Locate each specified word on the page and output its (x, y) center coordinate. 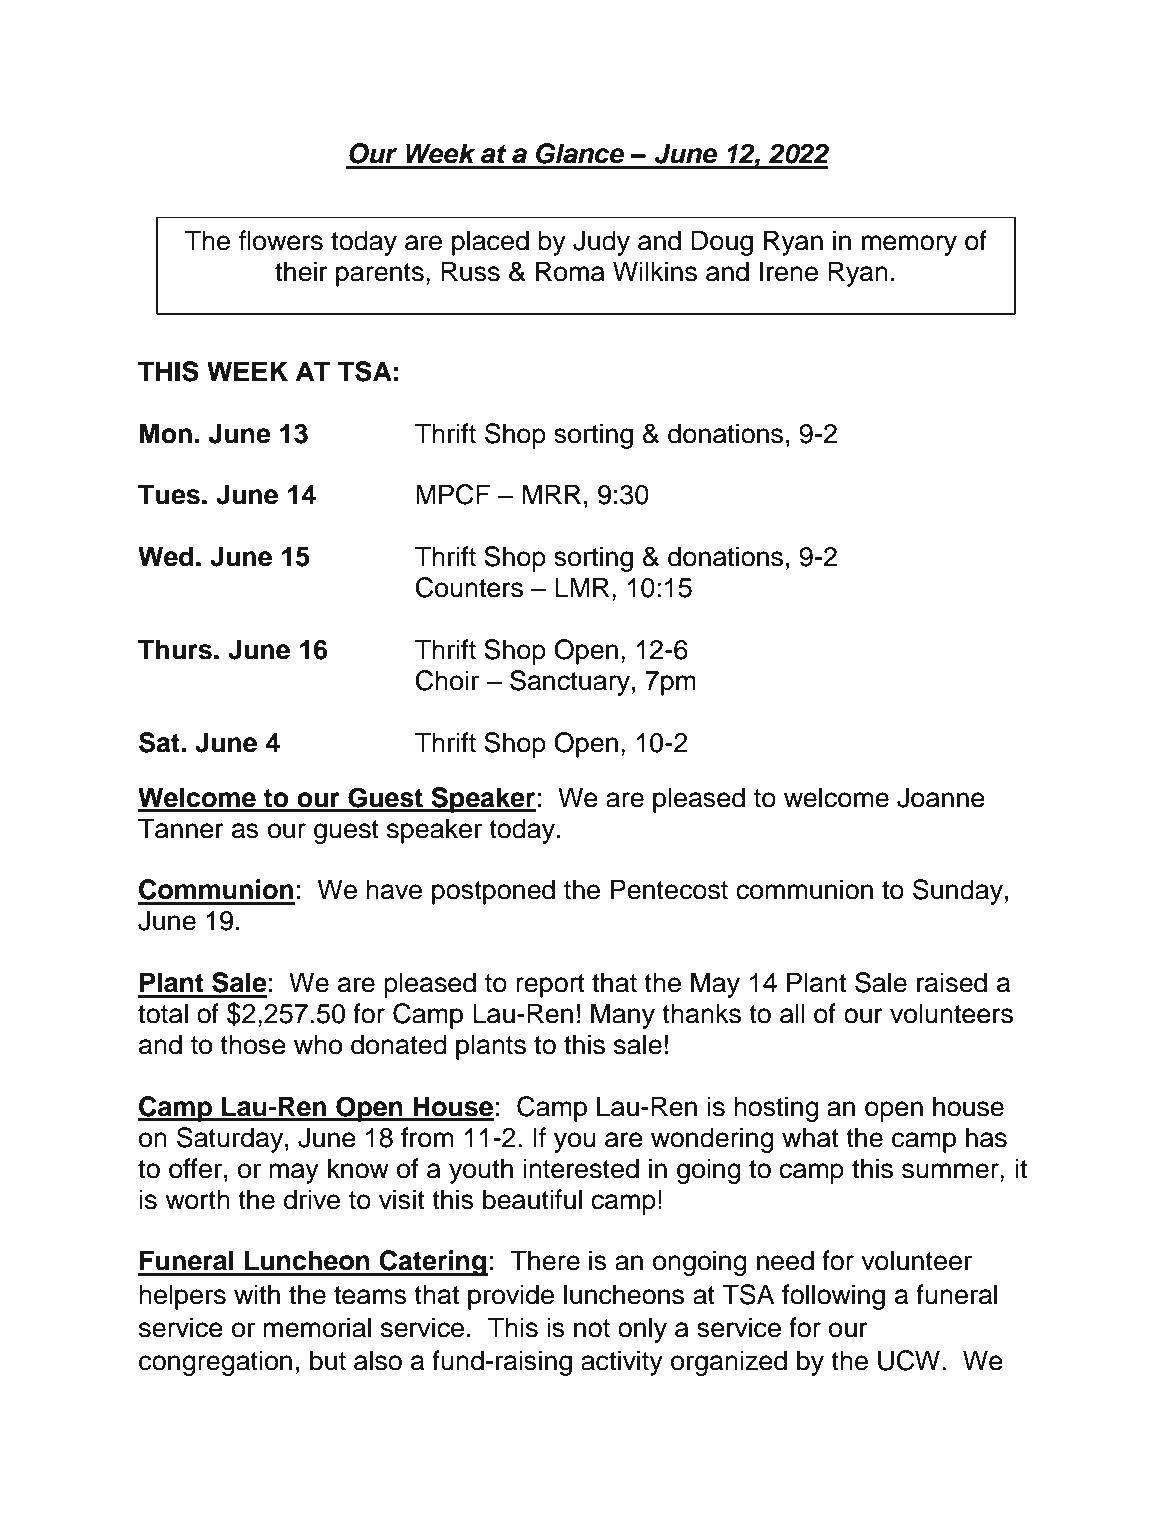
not (592, 1328)
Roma (570, 271)
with (257, 1294)
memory (909, 245)
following (833, 1297)
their (301, 271)
